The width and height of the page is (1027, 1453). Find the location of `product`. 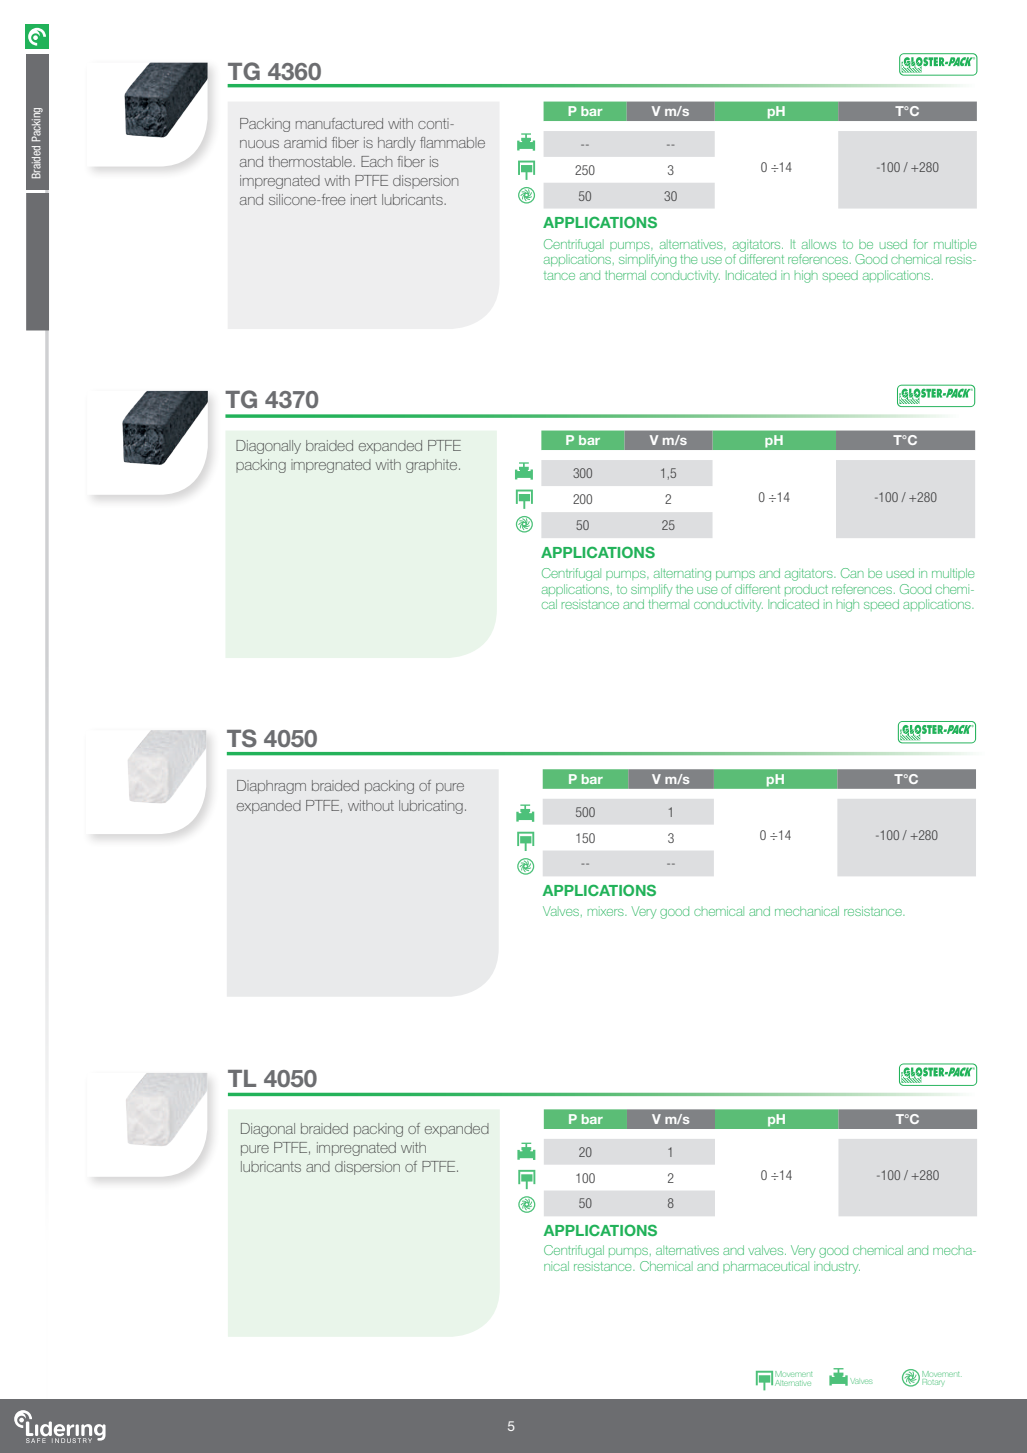

product is located at coordinates (806, 590).
